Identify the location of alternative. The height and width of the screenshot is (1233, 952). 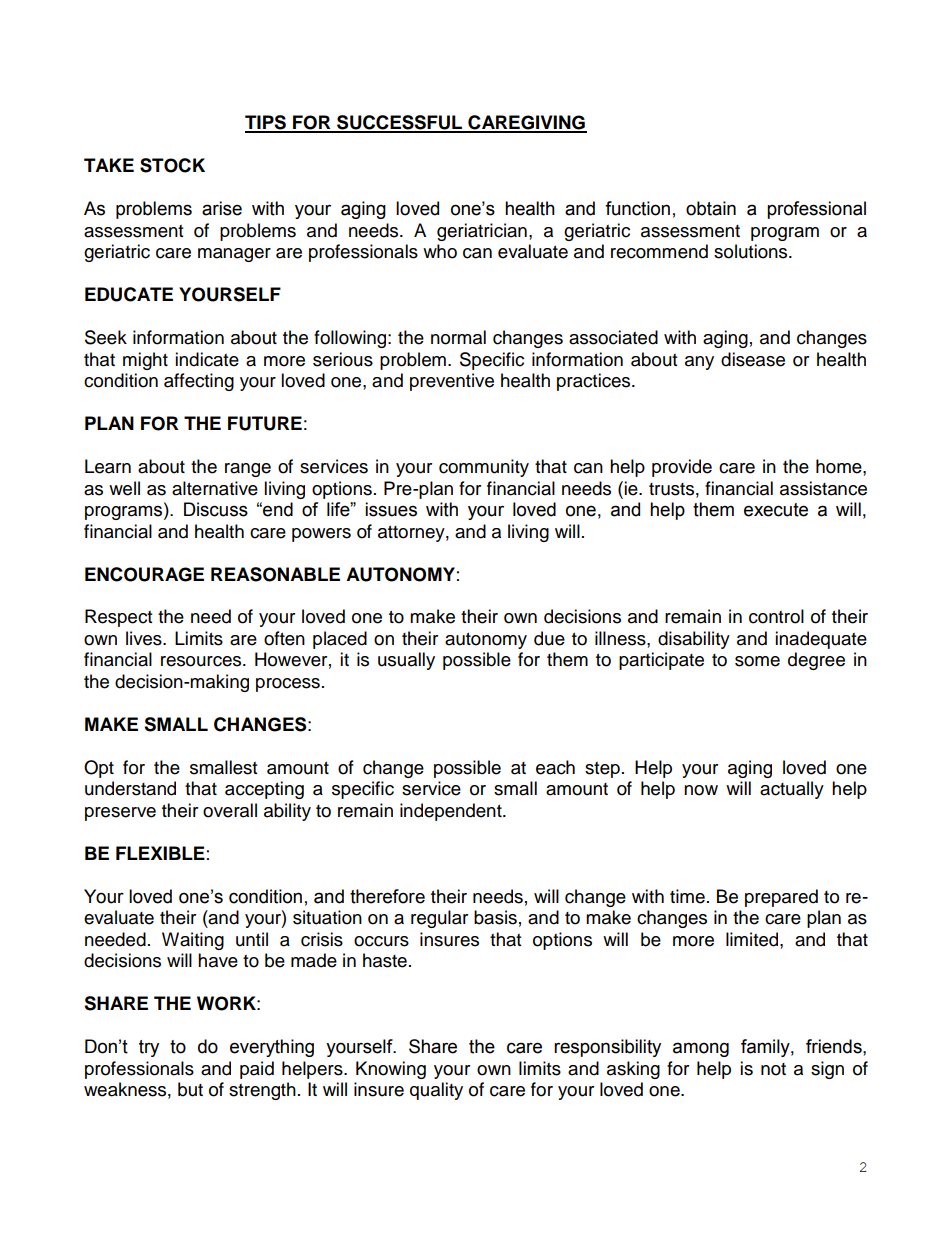
(215, 488).
